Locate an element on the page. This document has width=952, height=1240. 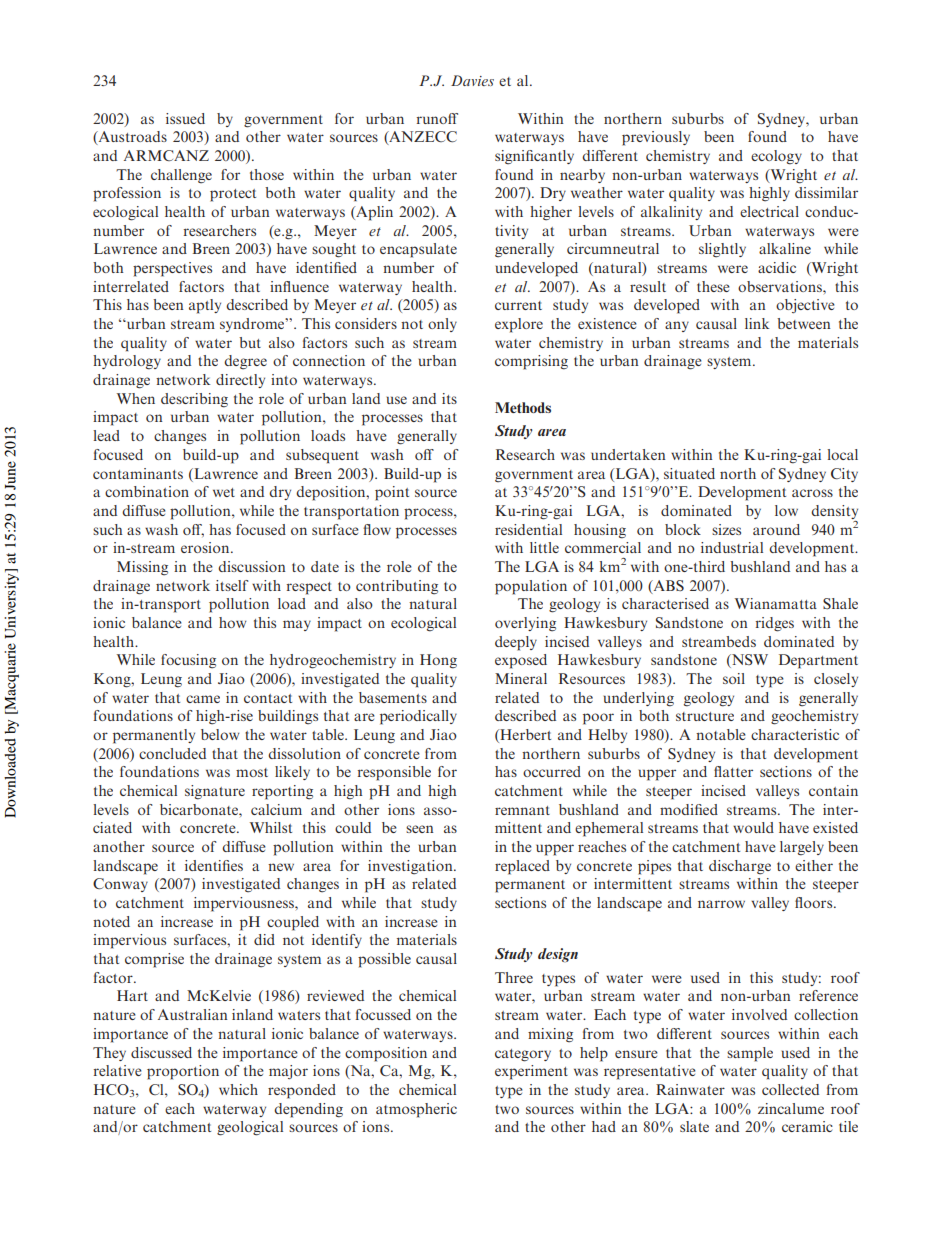
Whilst is located at coordinates (271, 827).
